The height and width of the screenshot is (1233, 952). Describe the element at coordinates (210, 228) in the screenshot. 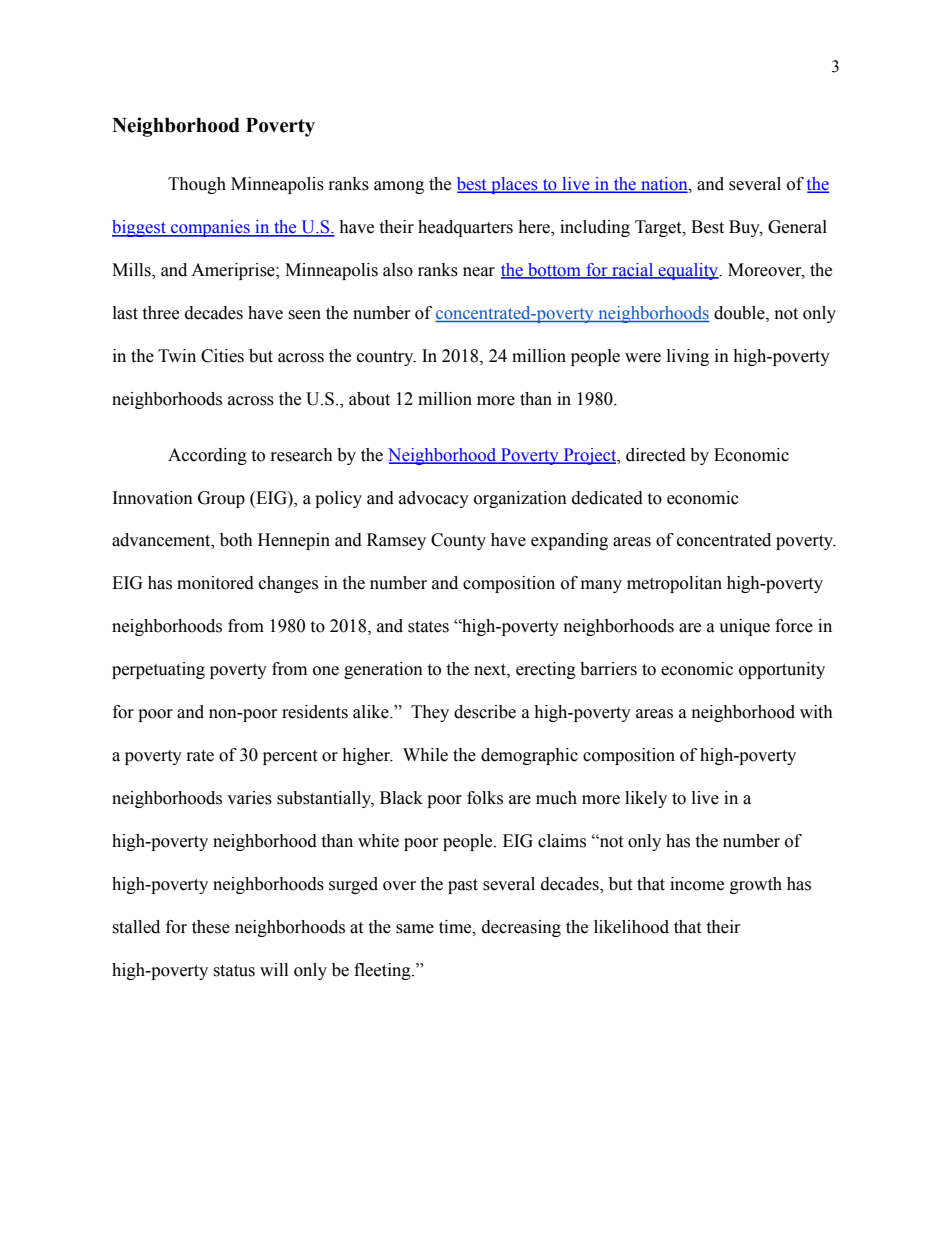

I see `companies` at that location.
